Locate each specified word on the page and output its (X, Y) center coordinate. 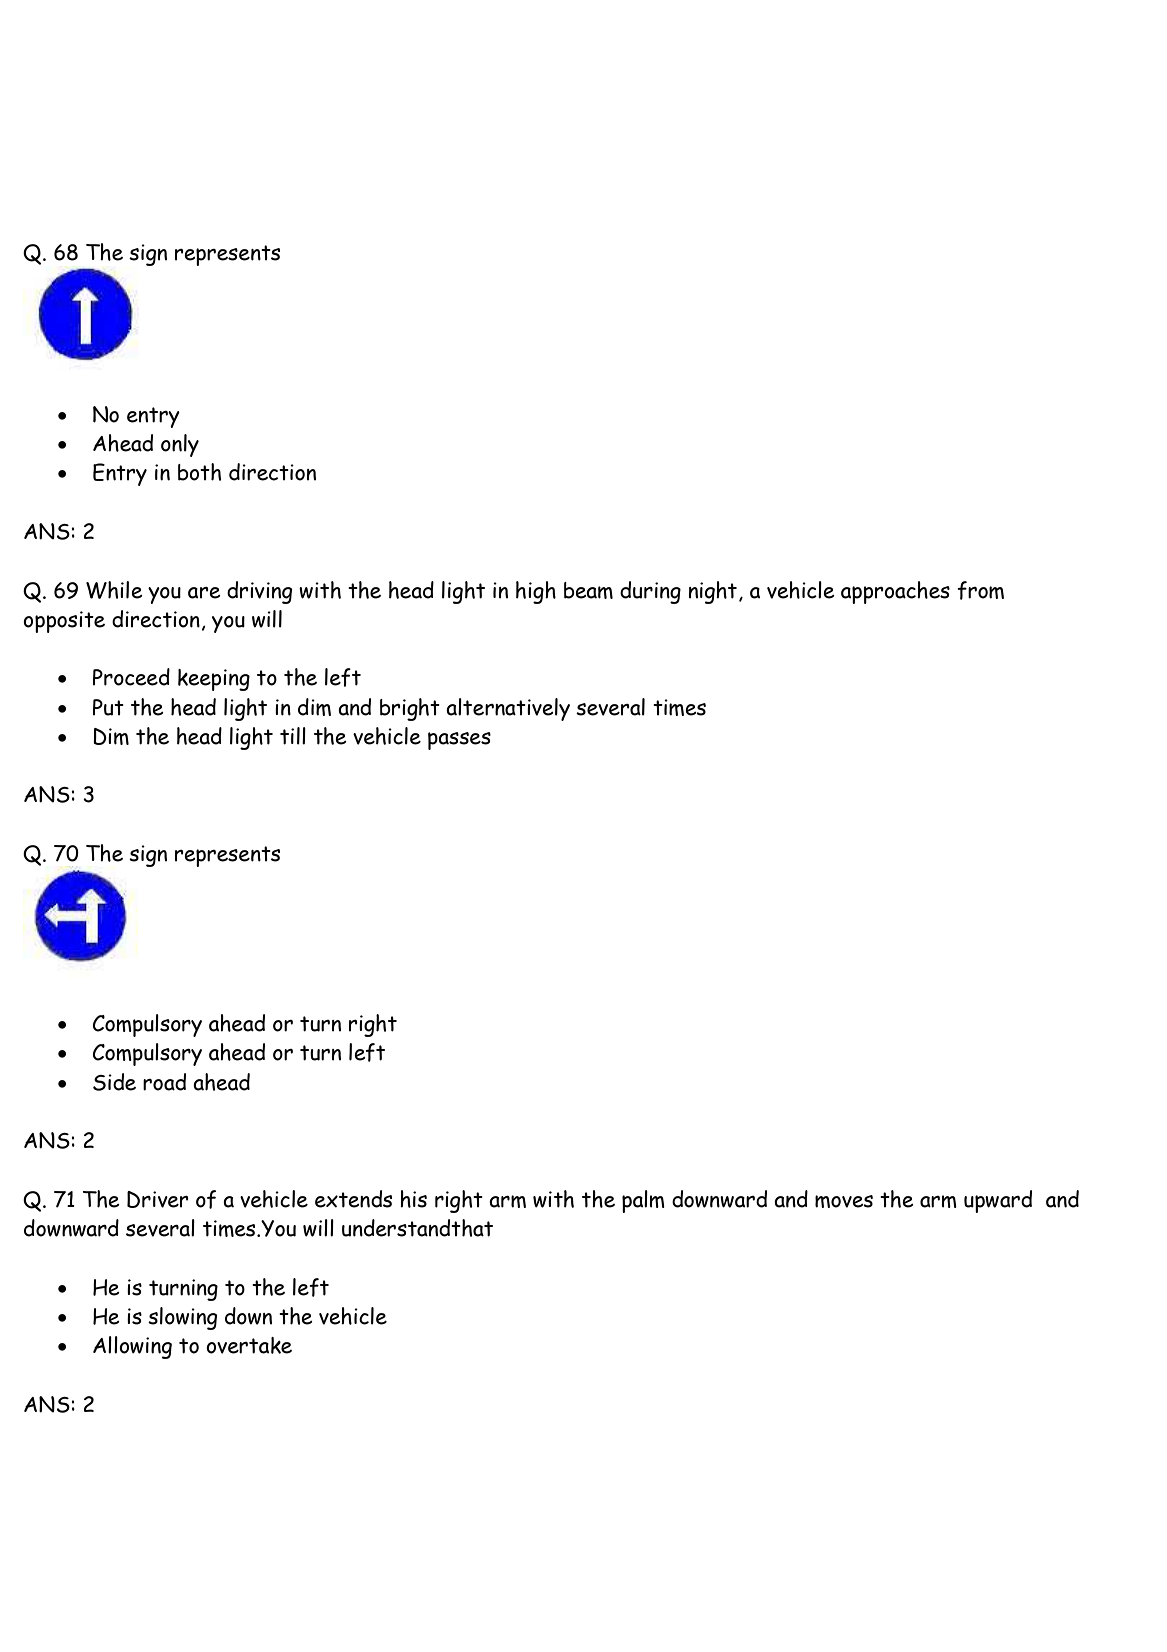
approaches (895, 592)
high (536, 592)
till (293, 736)
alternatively (508, 709)
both (199, 472)
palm (643, 1201)
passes (459, 741)
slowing (182, 1318)
